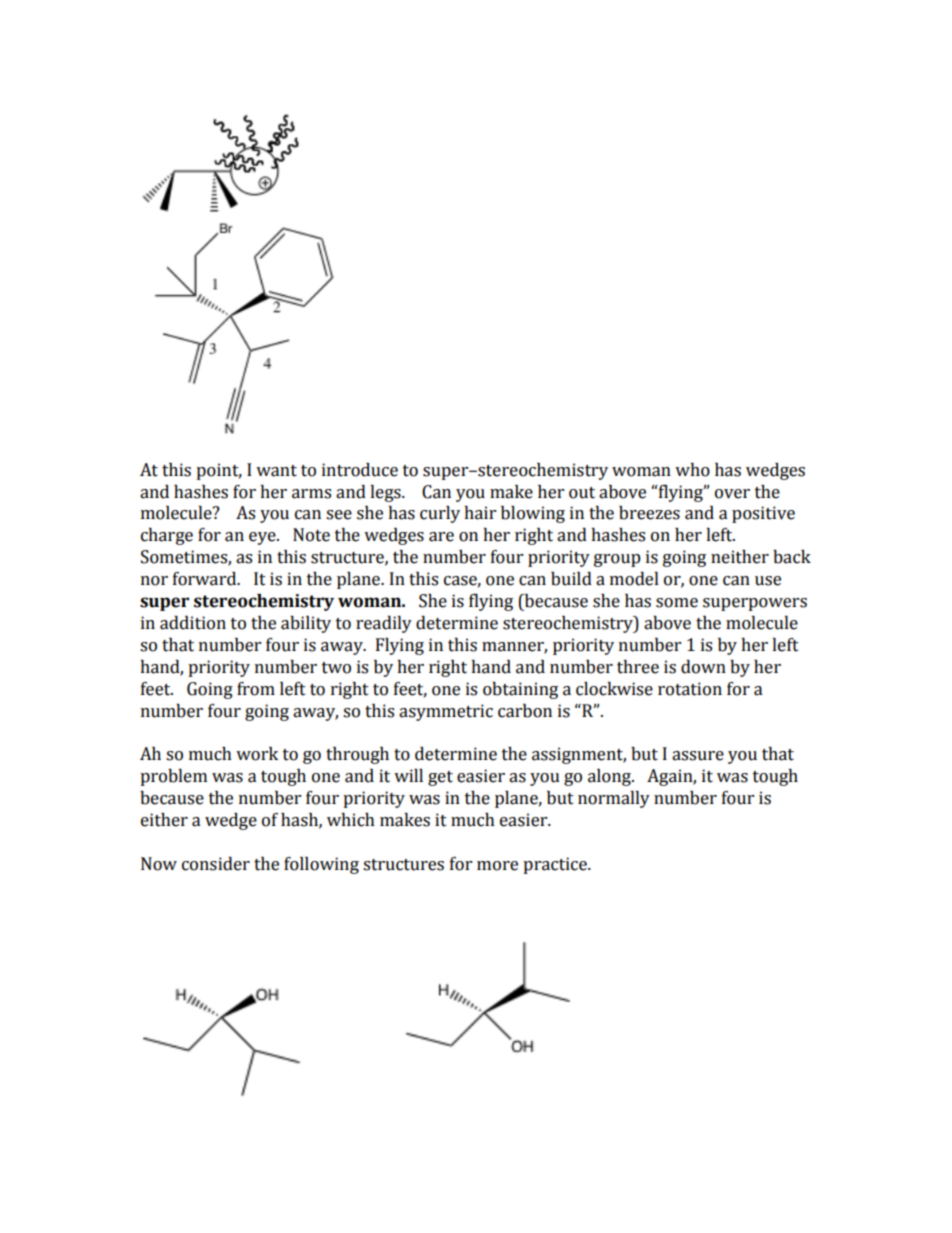 The height and width of the document is (1233, 952). I want to click on want, so click(276, 471).
